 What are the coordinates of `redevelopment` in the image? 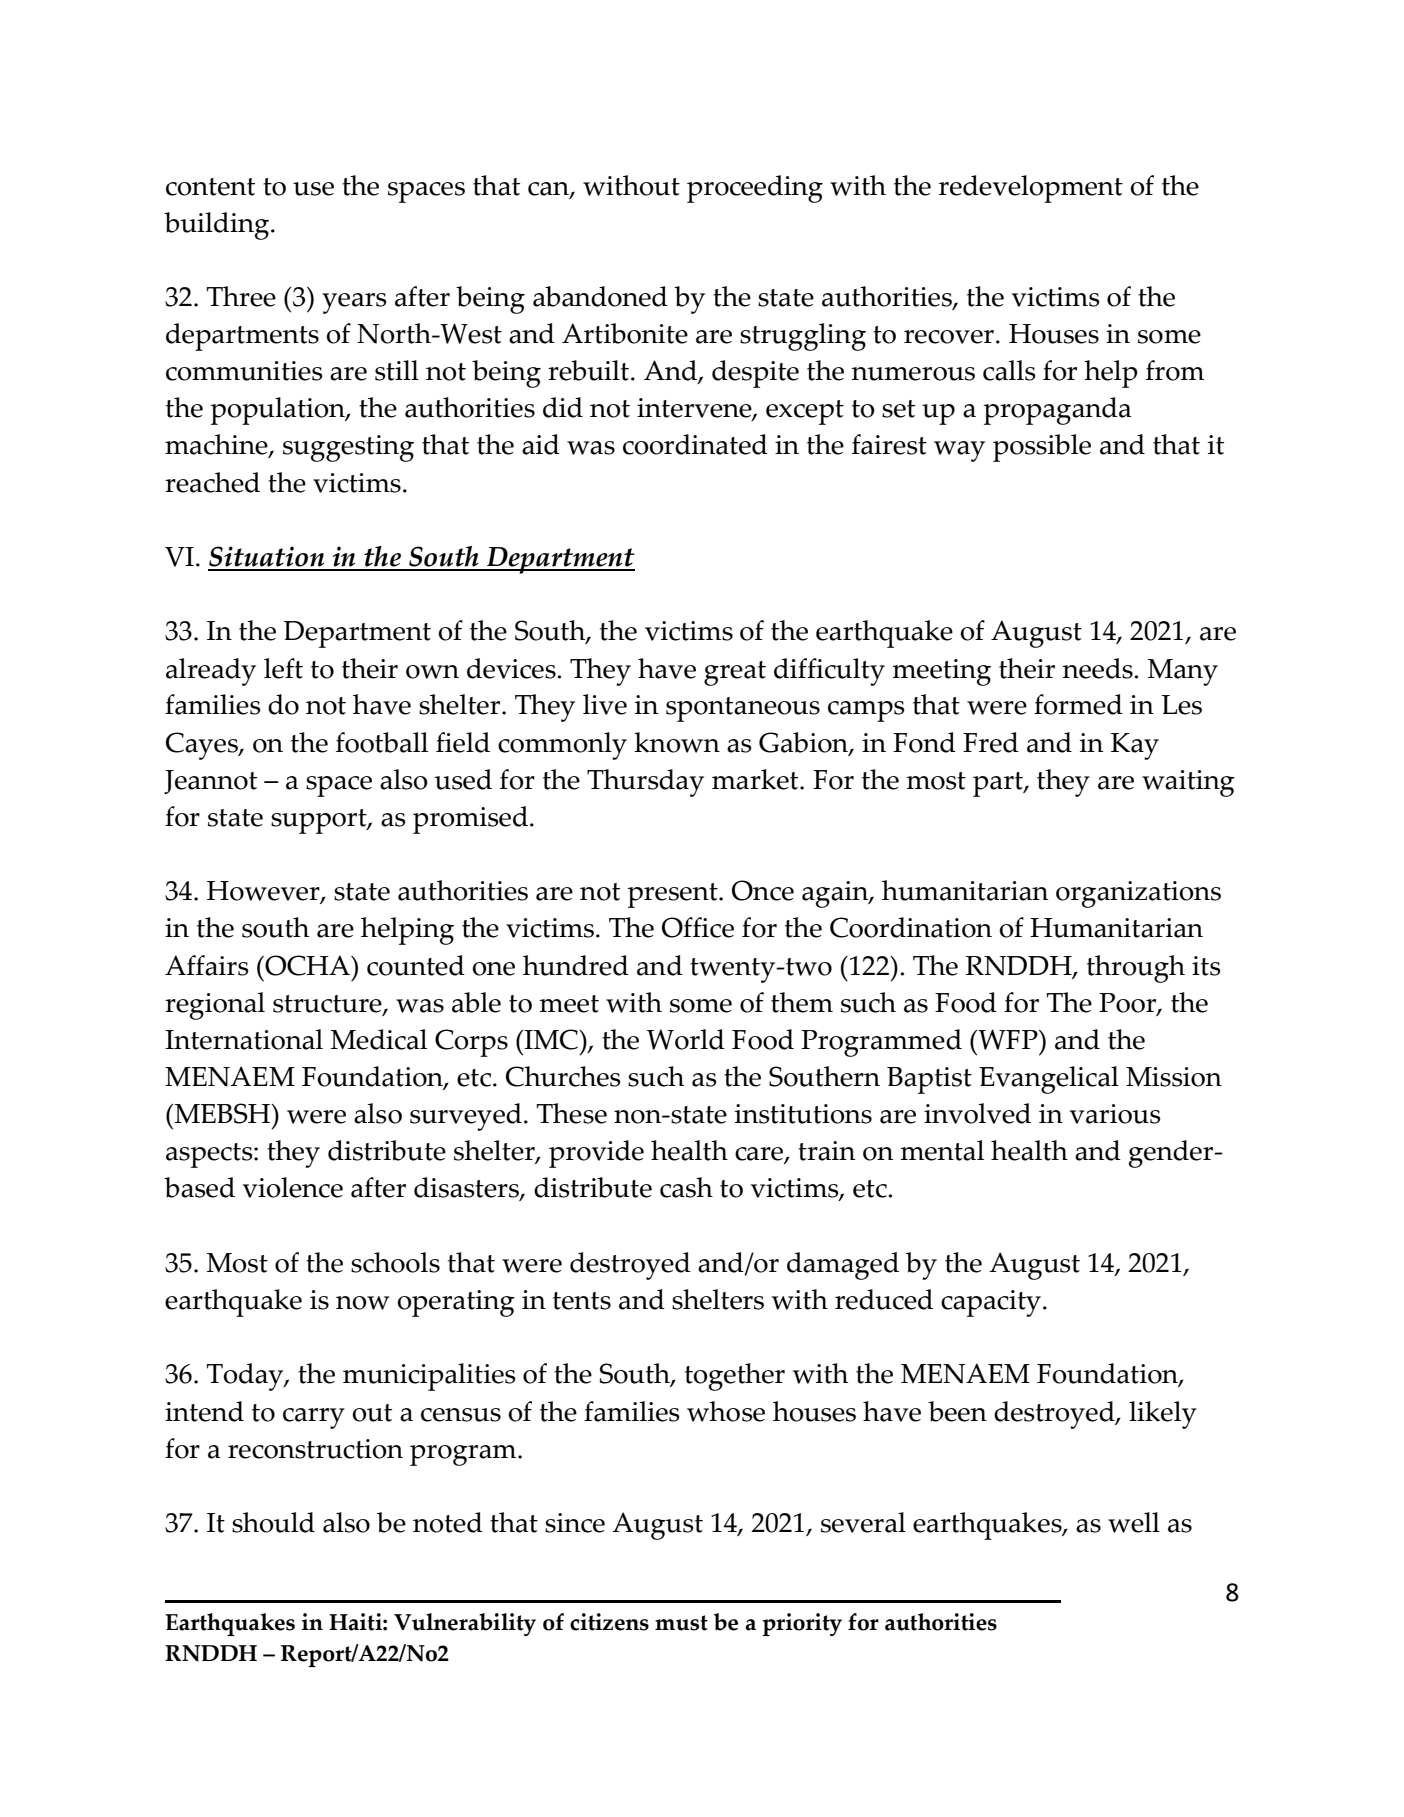 It's located at (1031, 189).
